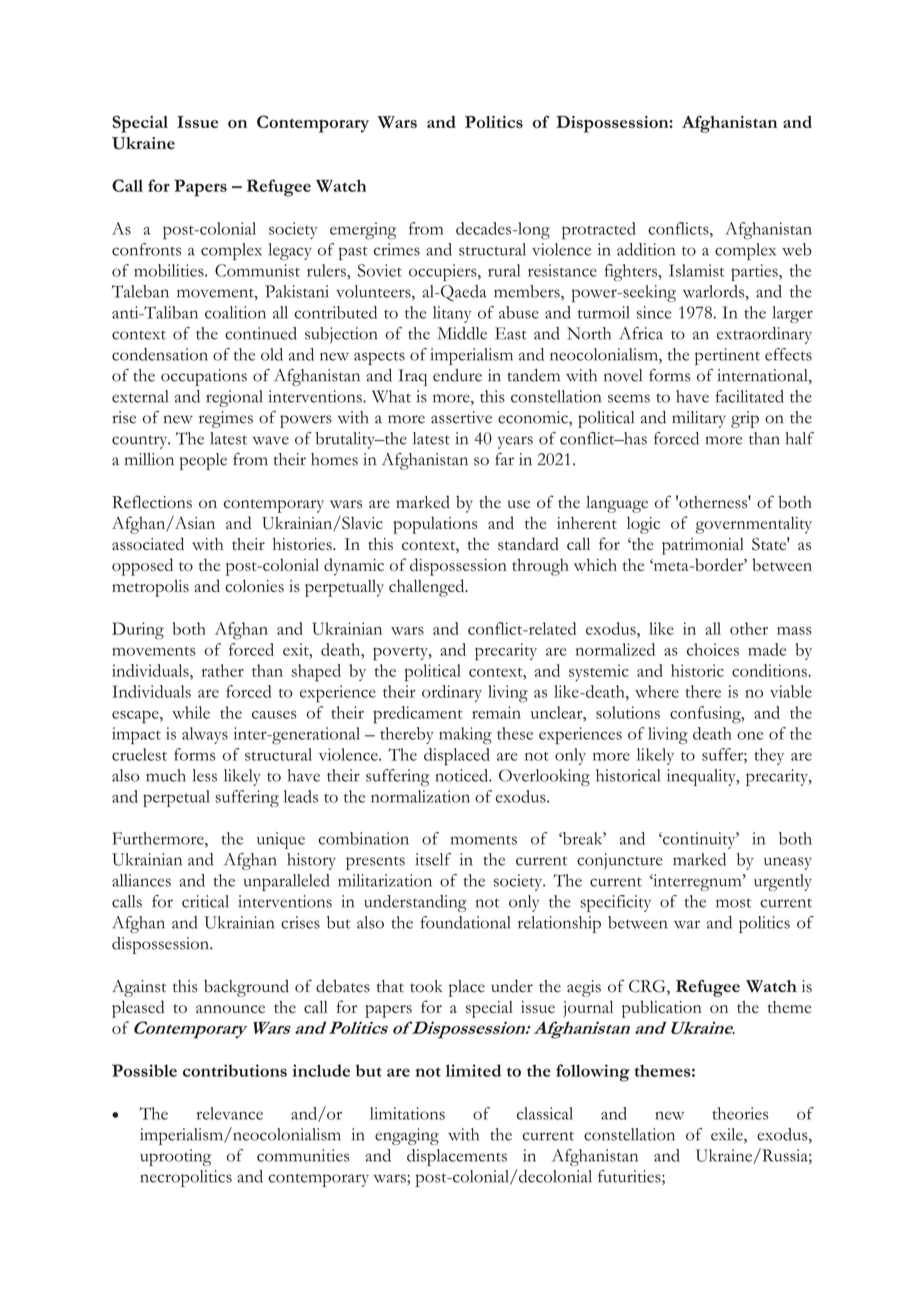 The height and width of the screenshot is (1308, 924). What do you see at coordinates (435, 525) in the screenshot?
I see `populations` at bounding box center [435, 525].
